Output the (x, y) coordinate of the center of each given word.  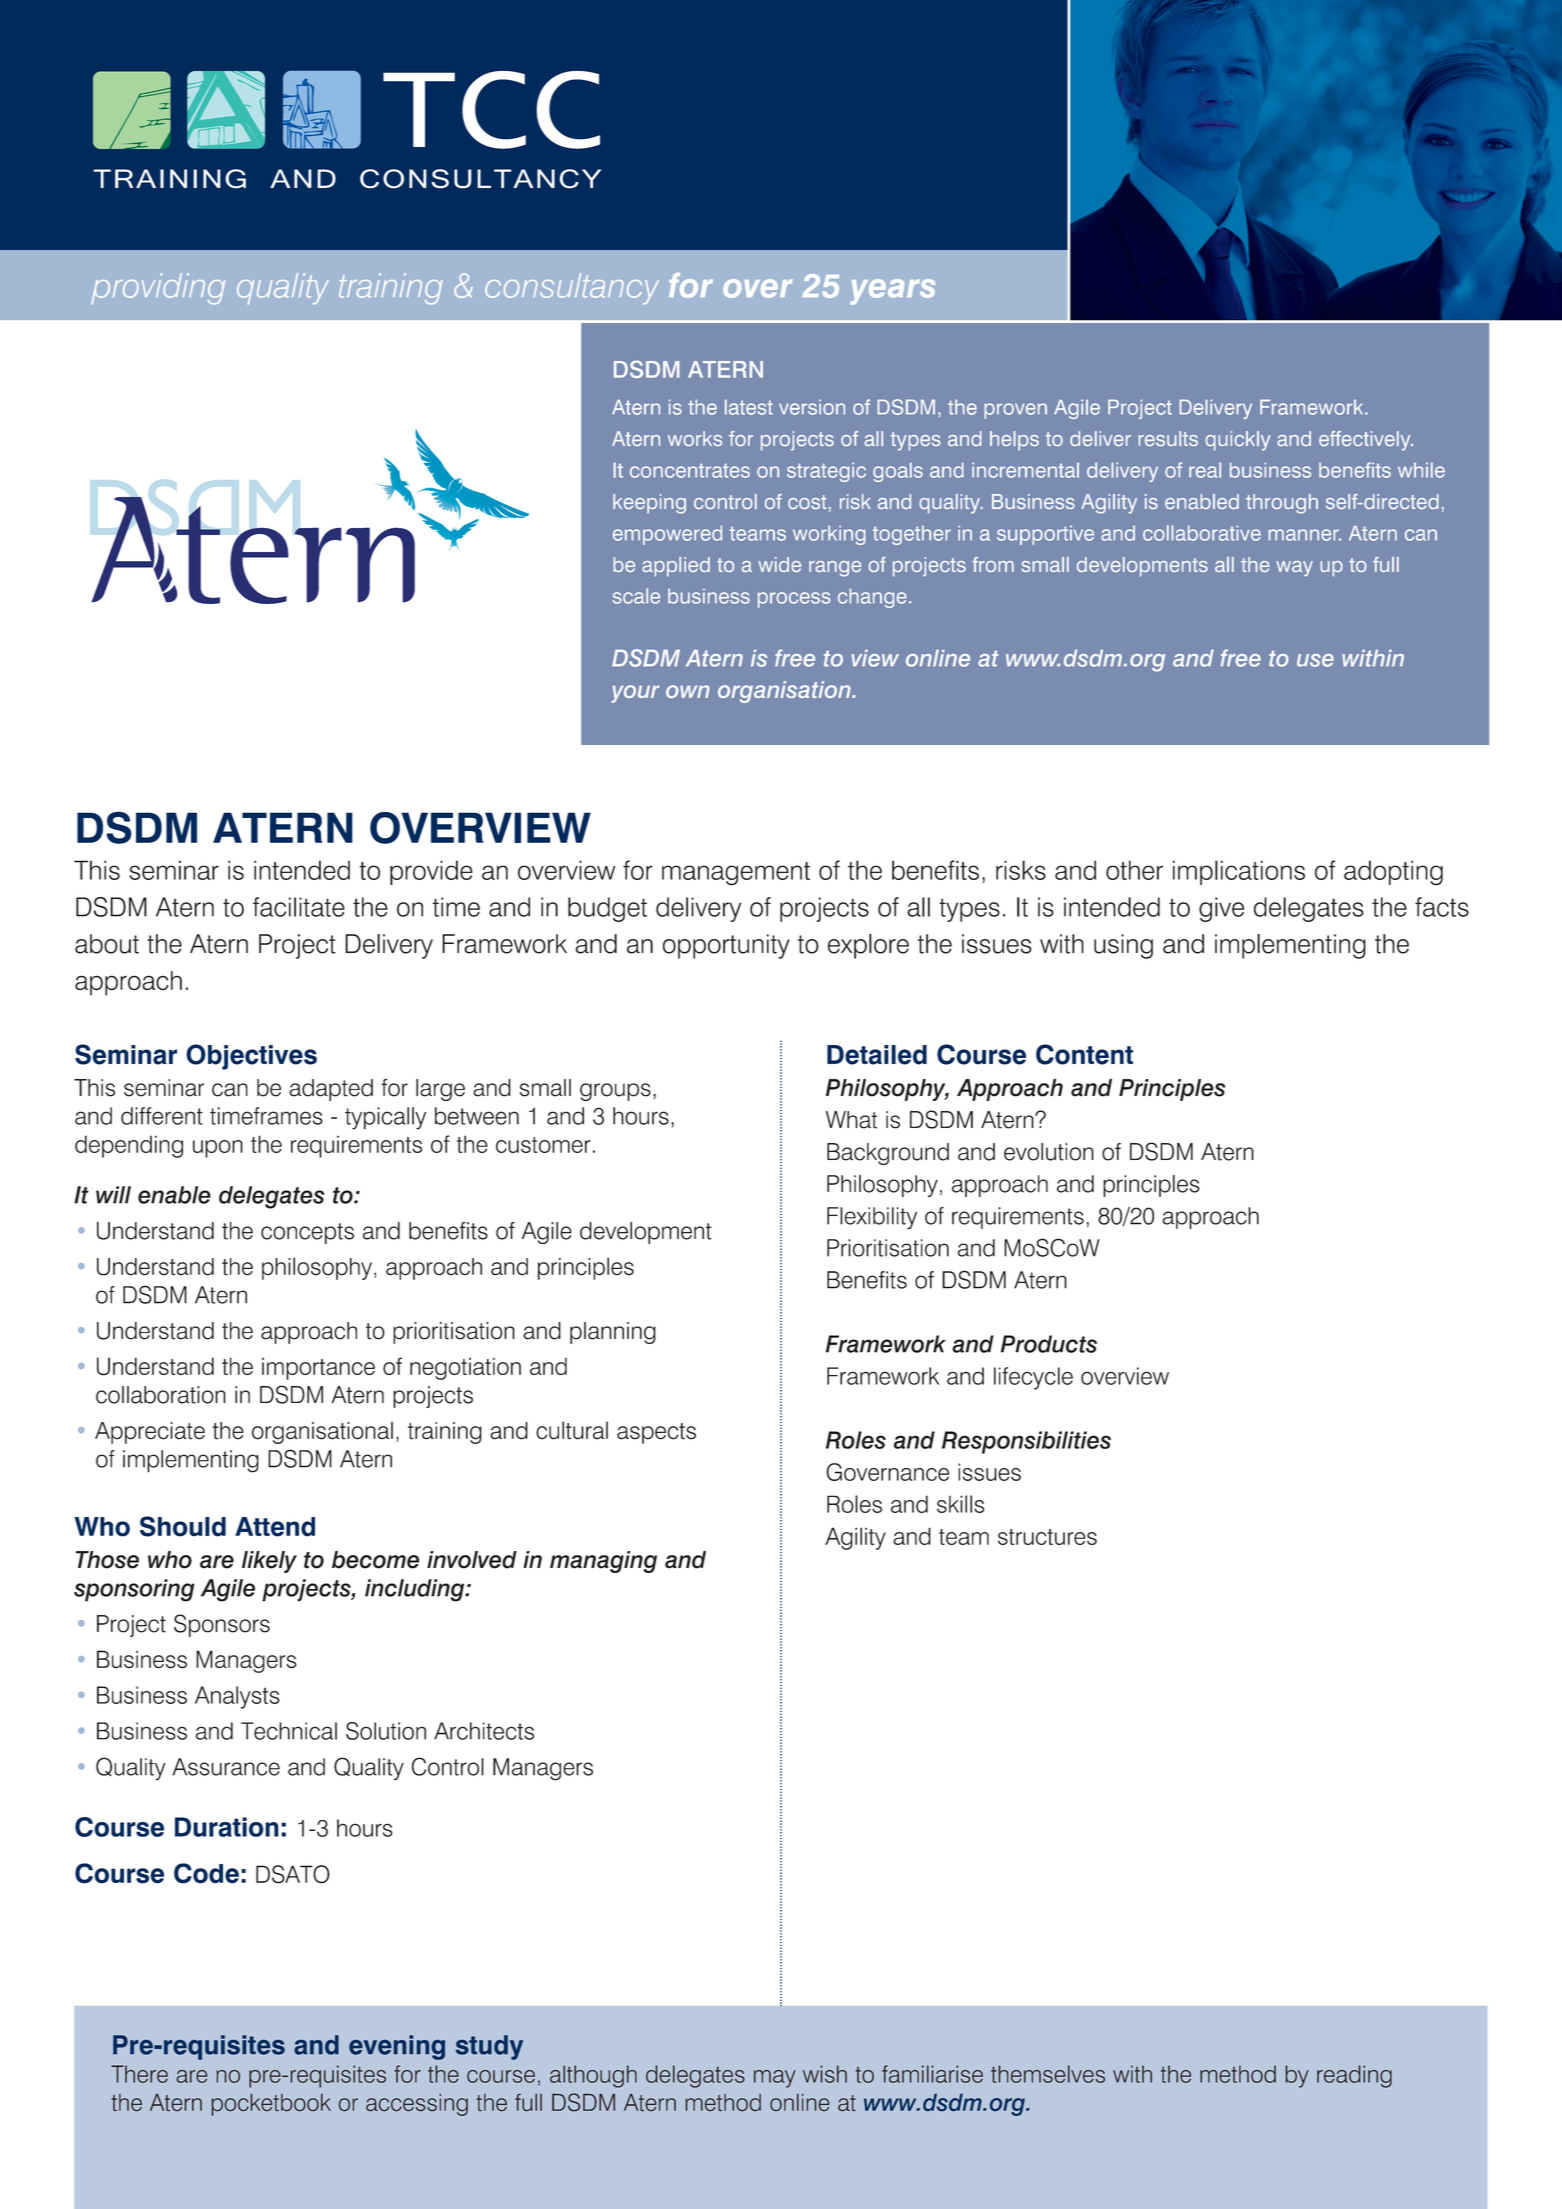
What (851, 1120)
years (892, 292)
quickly (1237, 441)
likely (269, 1562)
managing (603, 1562)
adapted (331, 1090)
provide (431, 872)
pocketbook (271, 2105)
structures (1047, 1537)
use (1315, 660)
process (794, 600)
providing (158, 289)
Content (1084, 1054)
